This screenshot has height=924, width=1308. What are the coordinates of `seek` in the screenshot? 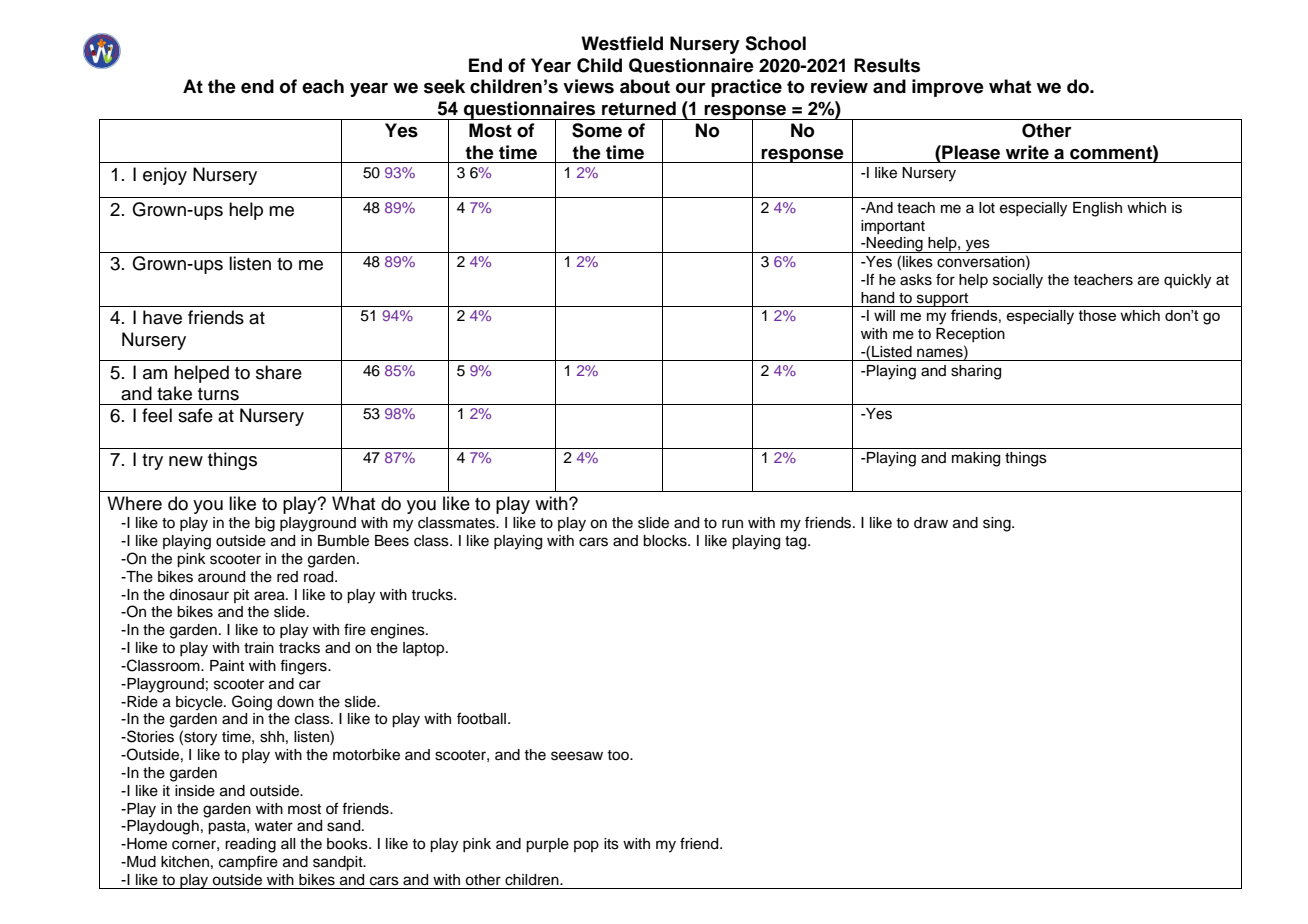 It's located at (444, 86).
